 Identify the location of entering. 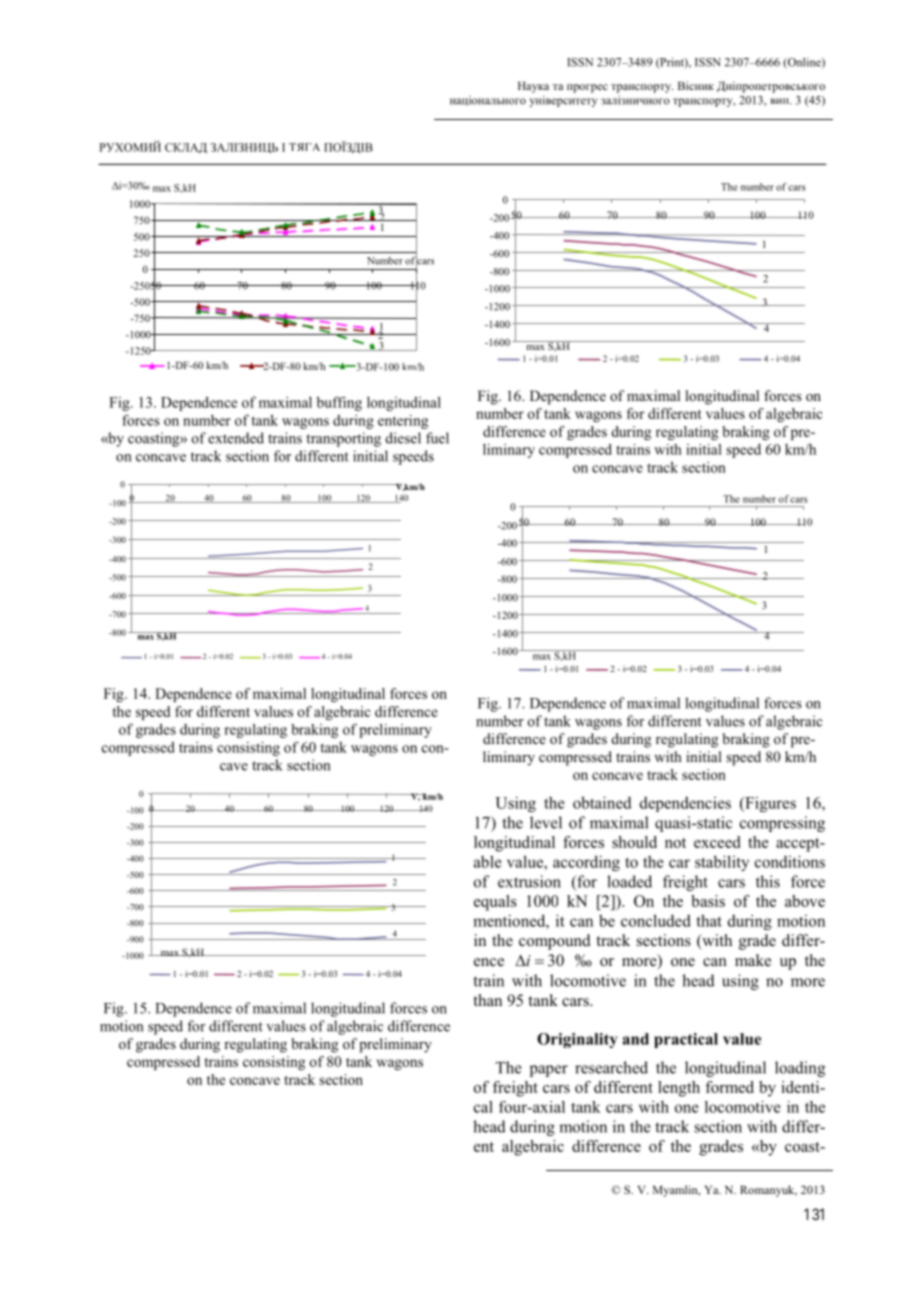
(403, 422).
